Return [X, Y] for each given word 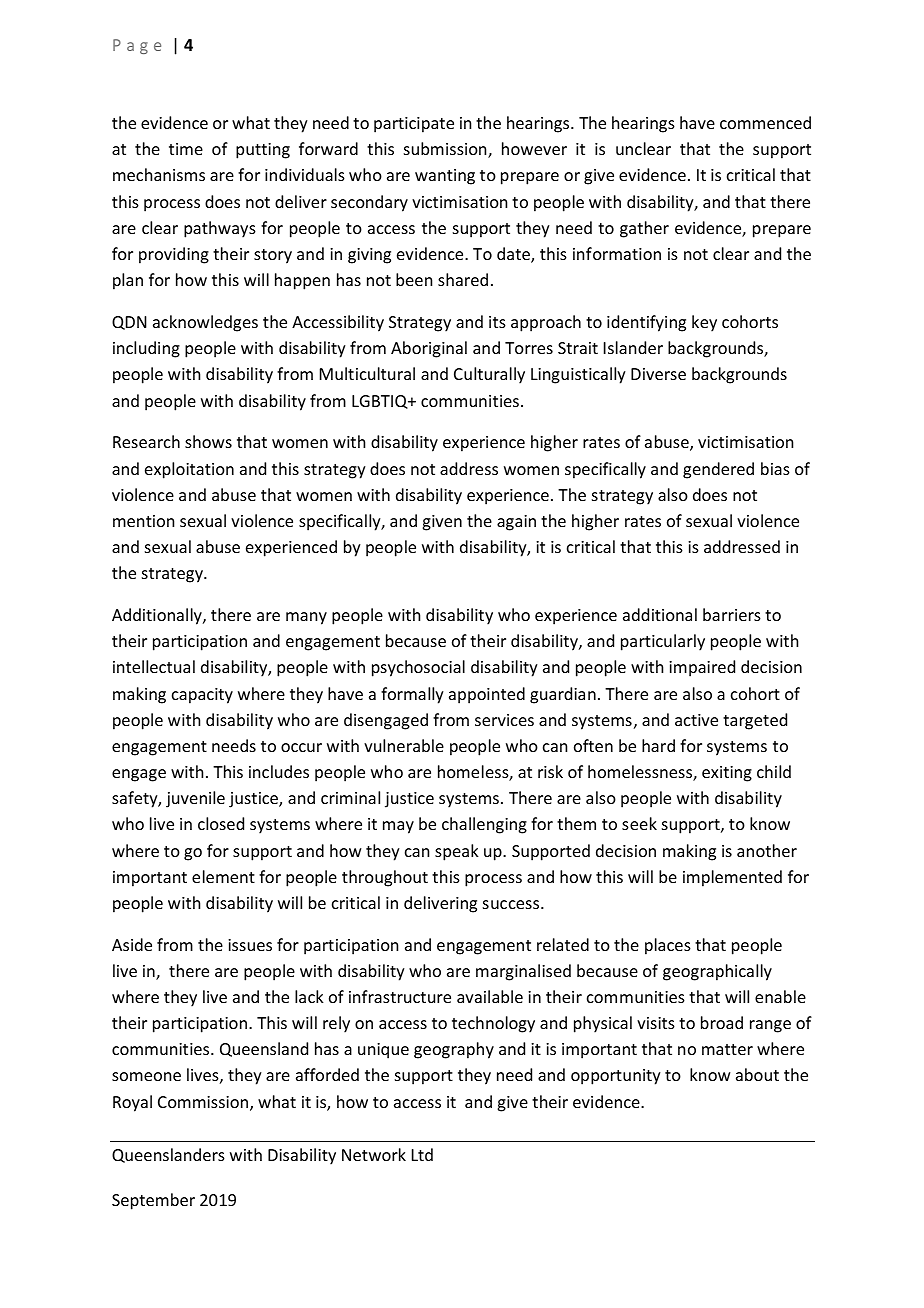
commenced [765, 122]
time [186, 149]
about [757, 1074]
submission [446, 150]
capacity [202, 696]
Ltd [422, 1154]
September [153, 1201]
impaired [702, 668]
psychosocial [418, 668]
